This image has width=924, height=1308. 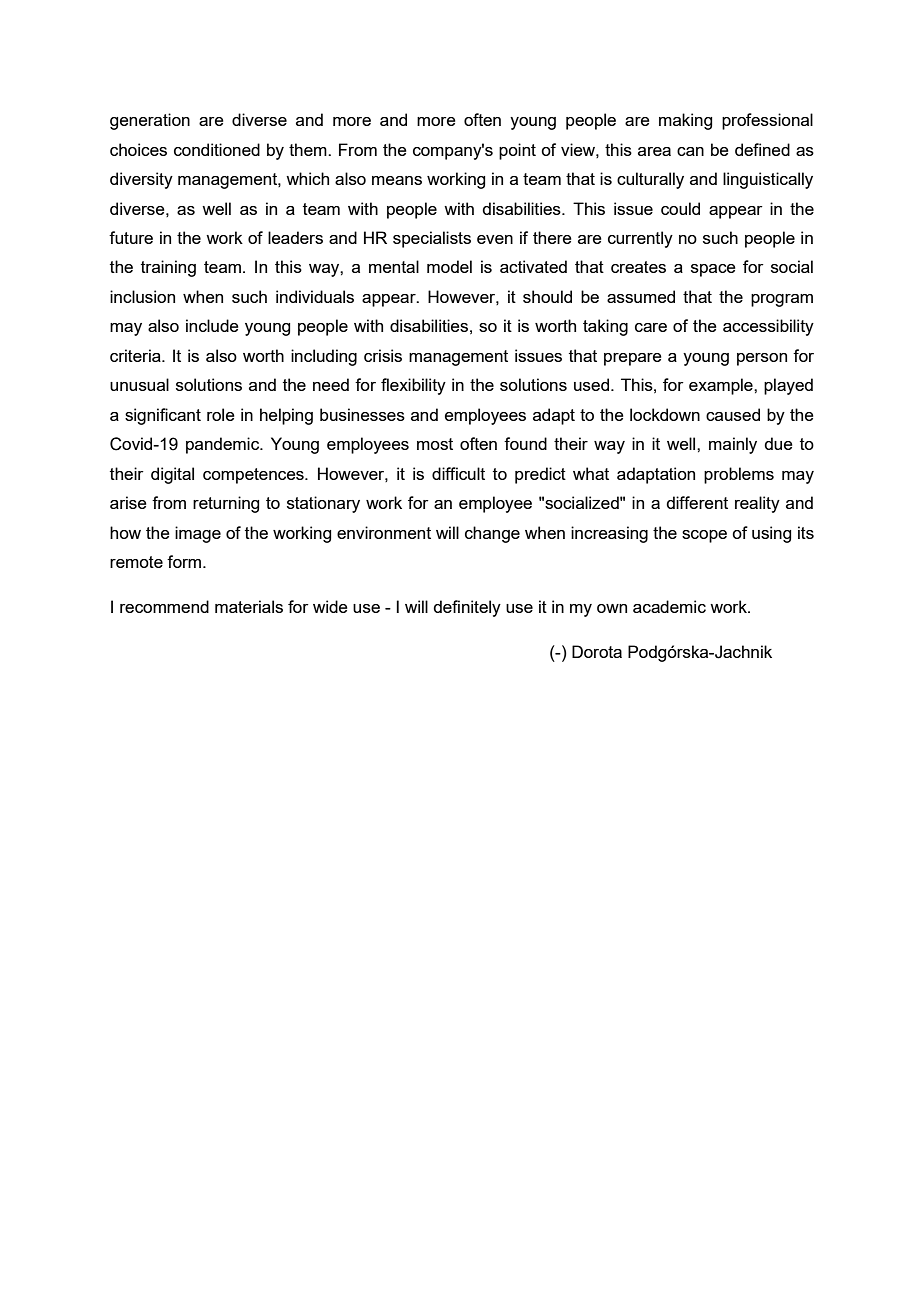 What do you see at coordinates (713, 270) in the image?
I see `space` at bounding box center [713, 270].
